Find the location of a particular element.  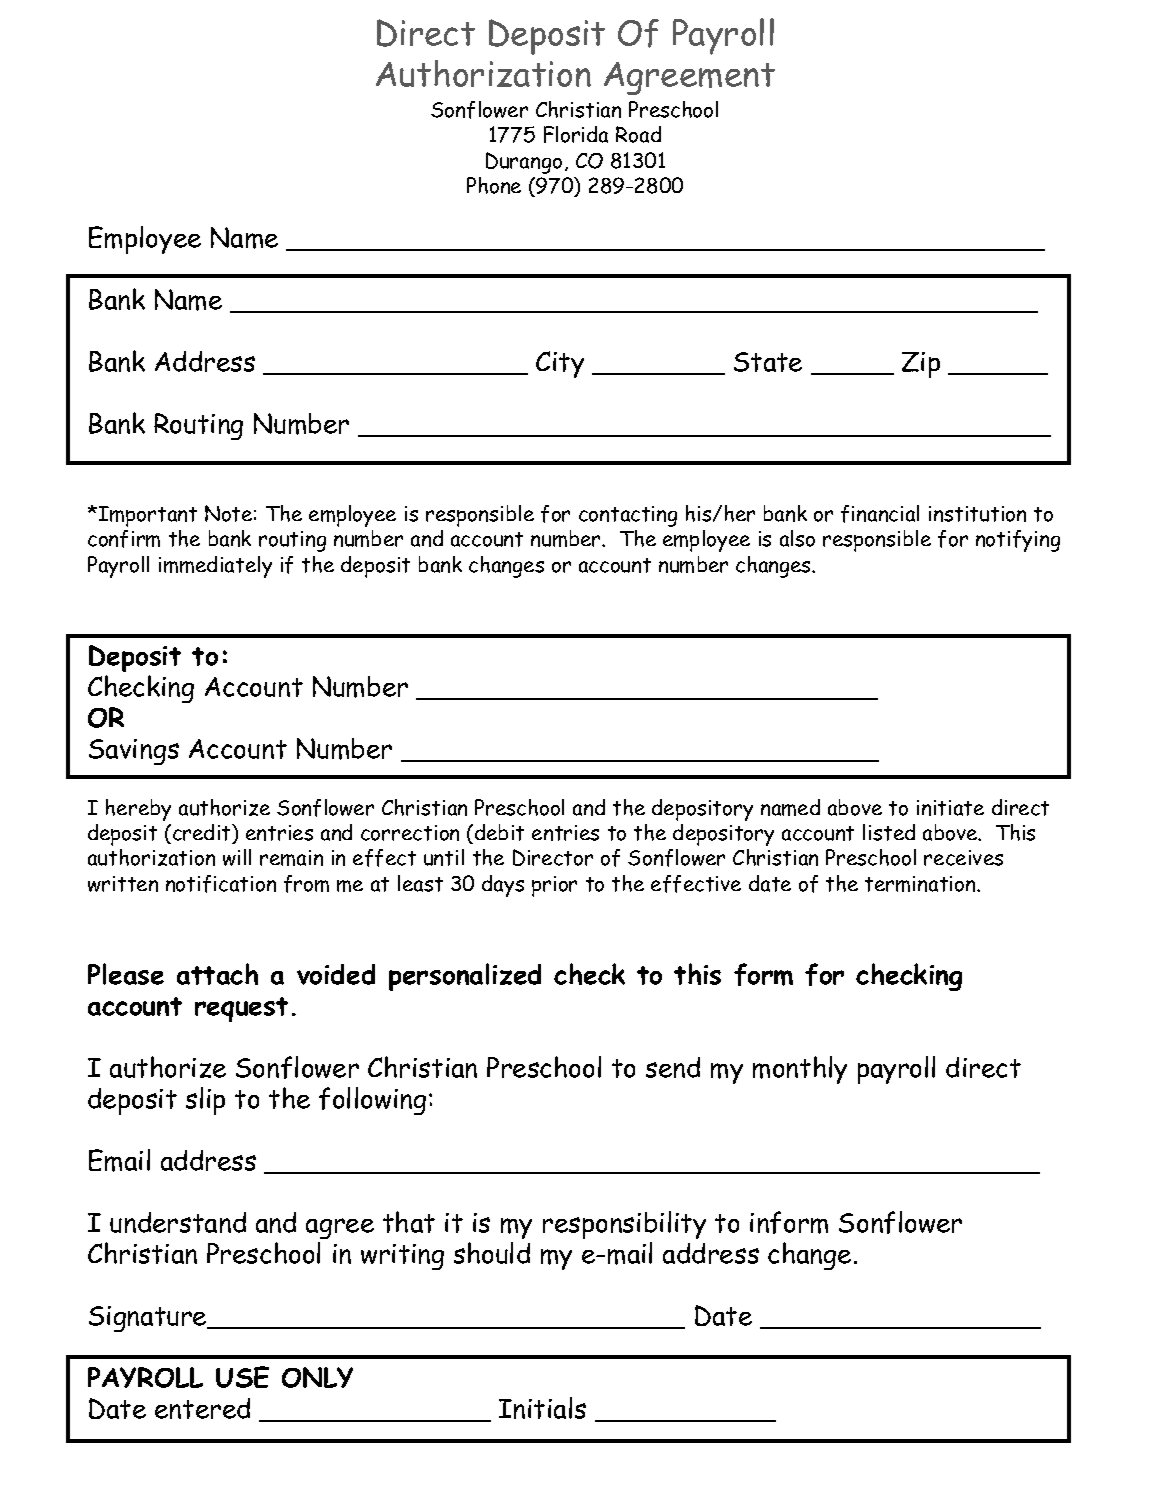

financial is located at coordinates (880, 514).
